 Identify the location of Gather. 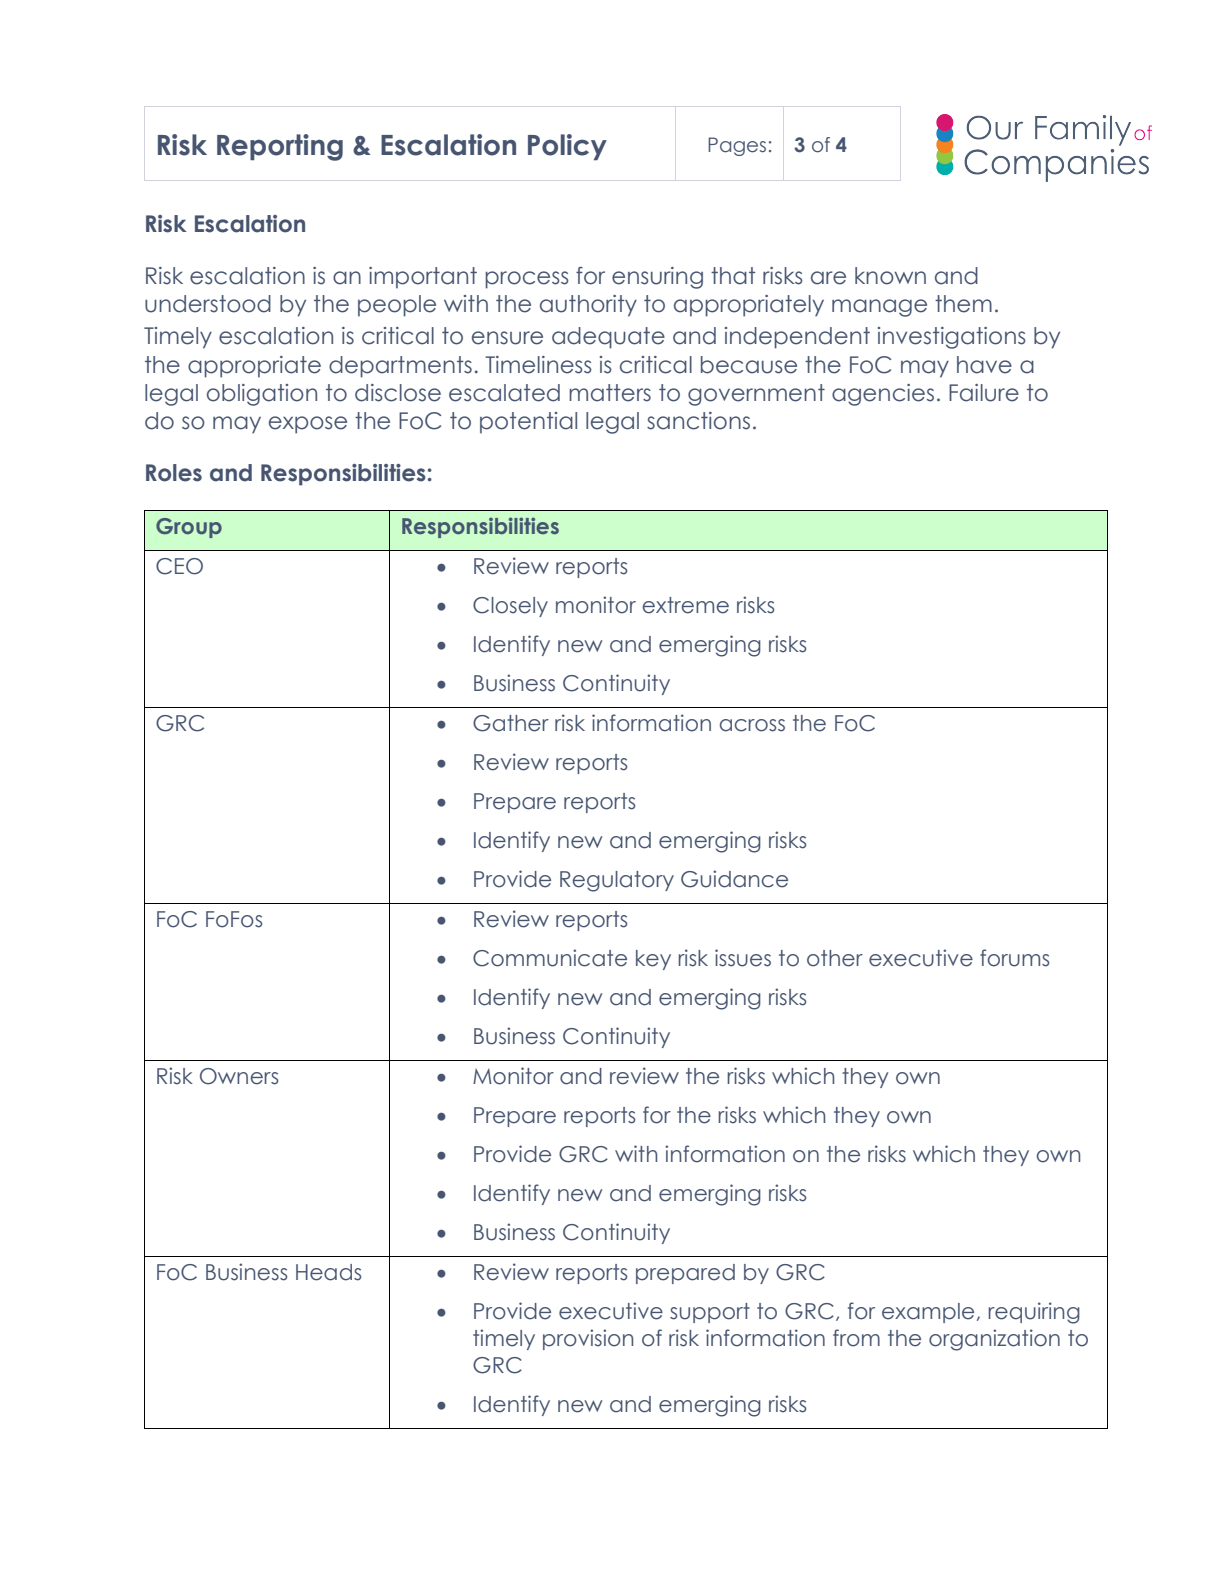
(511, 723).
